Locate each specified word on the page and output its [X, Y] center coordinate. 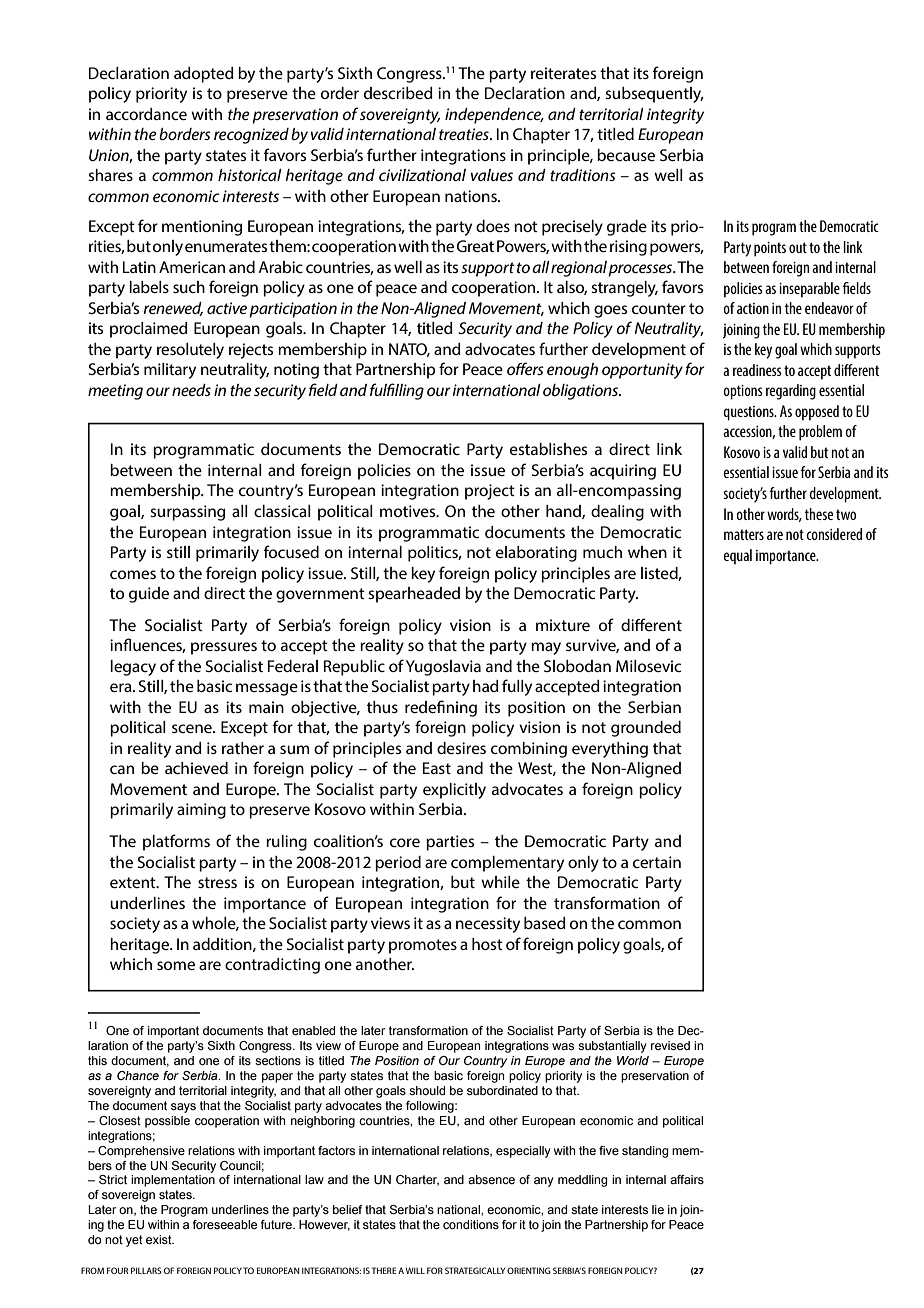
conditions [471, 1224]
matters [744, 534]
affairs [687, 1179]
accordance [146, 114]
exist [160, 1239]
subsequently [654, 95]
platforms [176, 842]
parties [450, 843]
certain [657, 862]
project [490, 492]
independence [494, 116]
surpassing [187, 513]
